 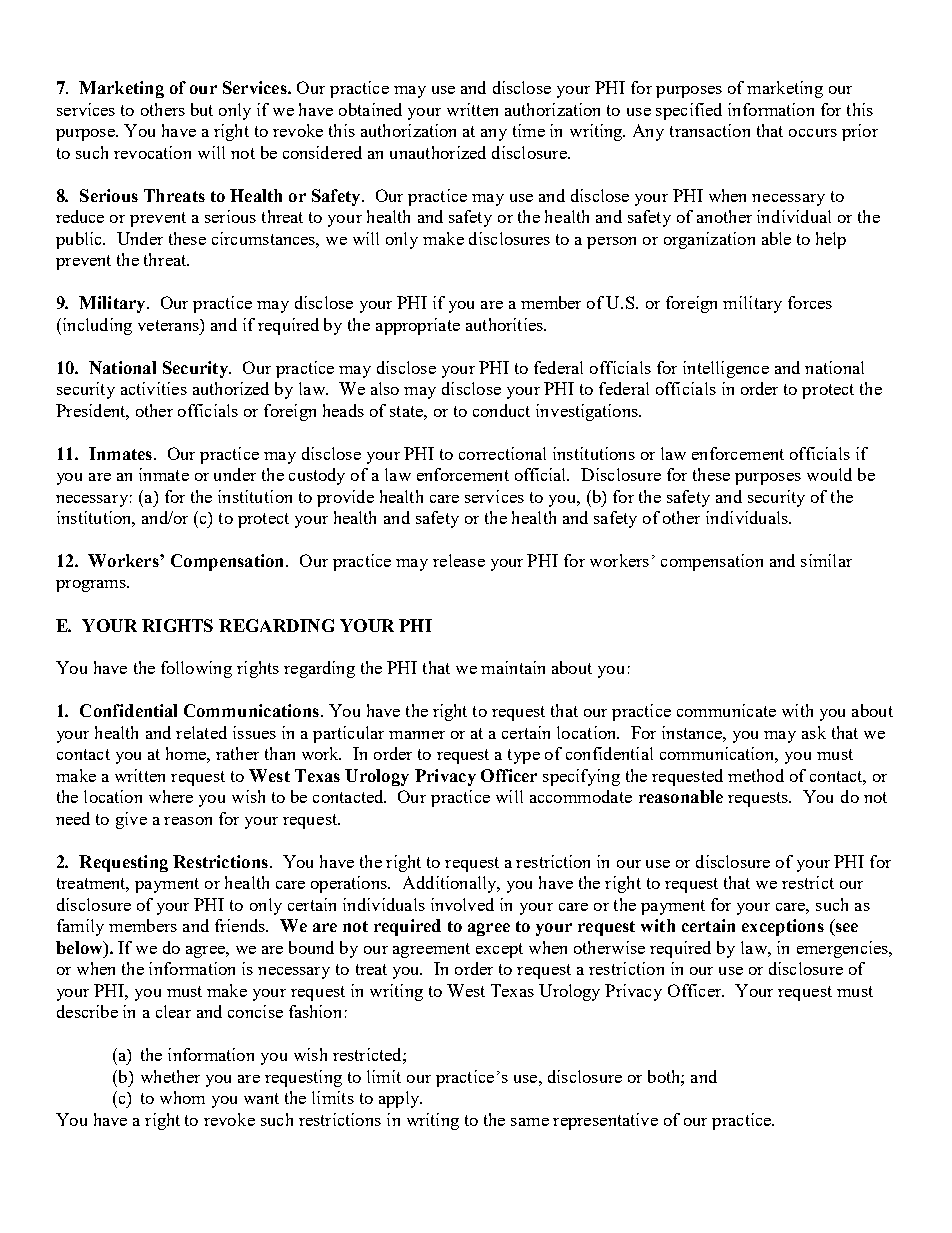 What do you see at coordinates (152, 152) in the document?
I see `revocation` at bounding box center [152, 152].
